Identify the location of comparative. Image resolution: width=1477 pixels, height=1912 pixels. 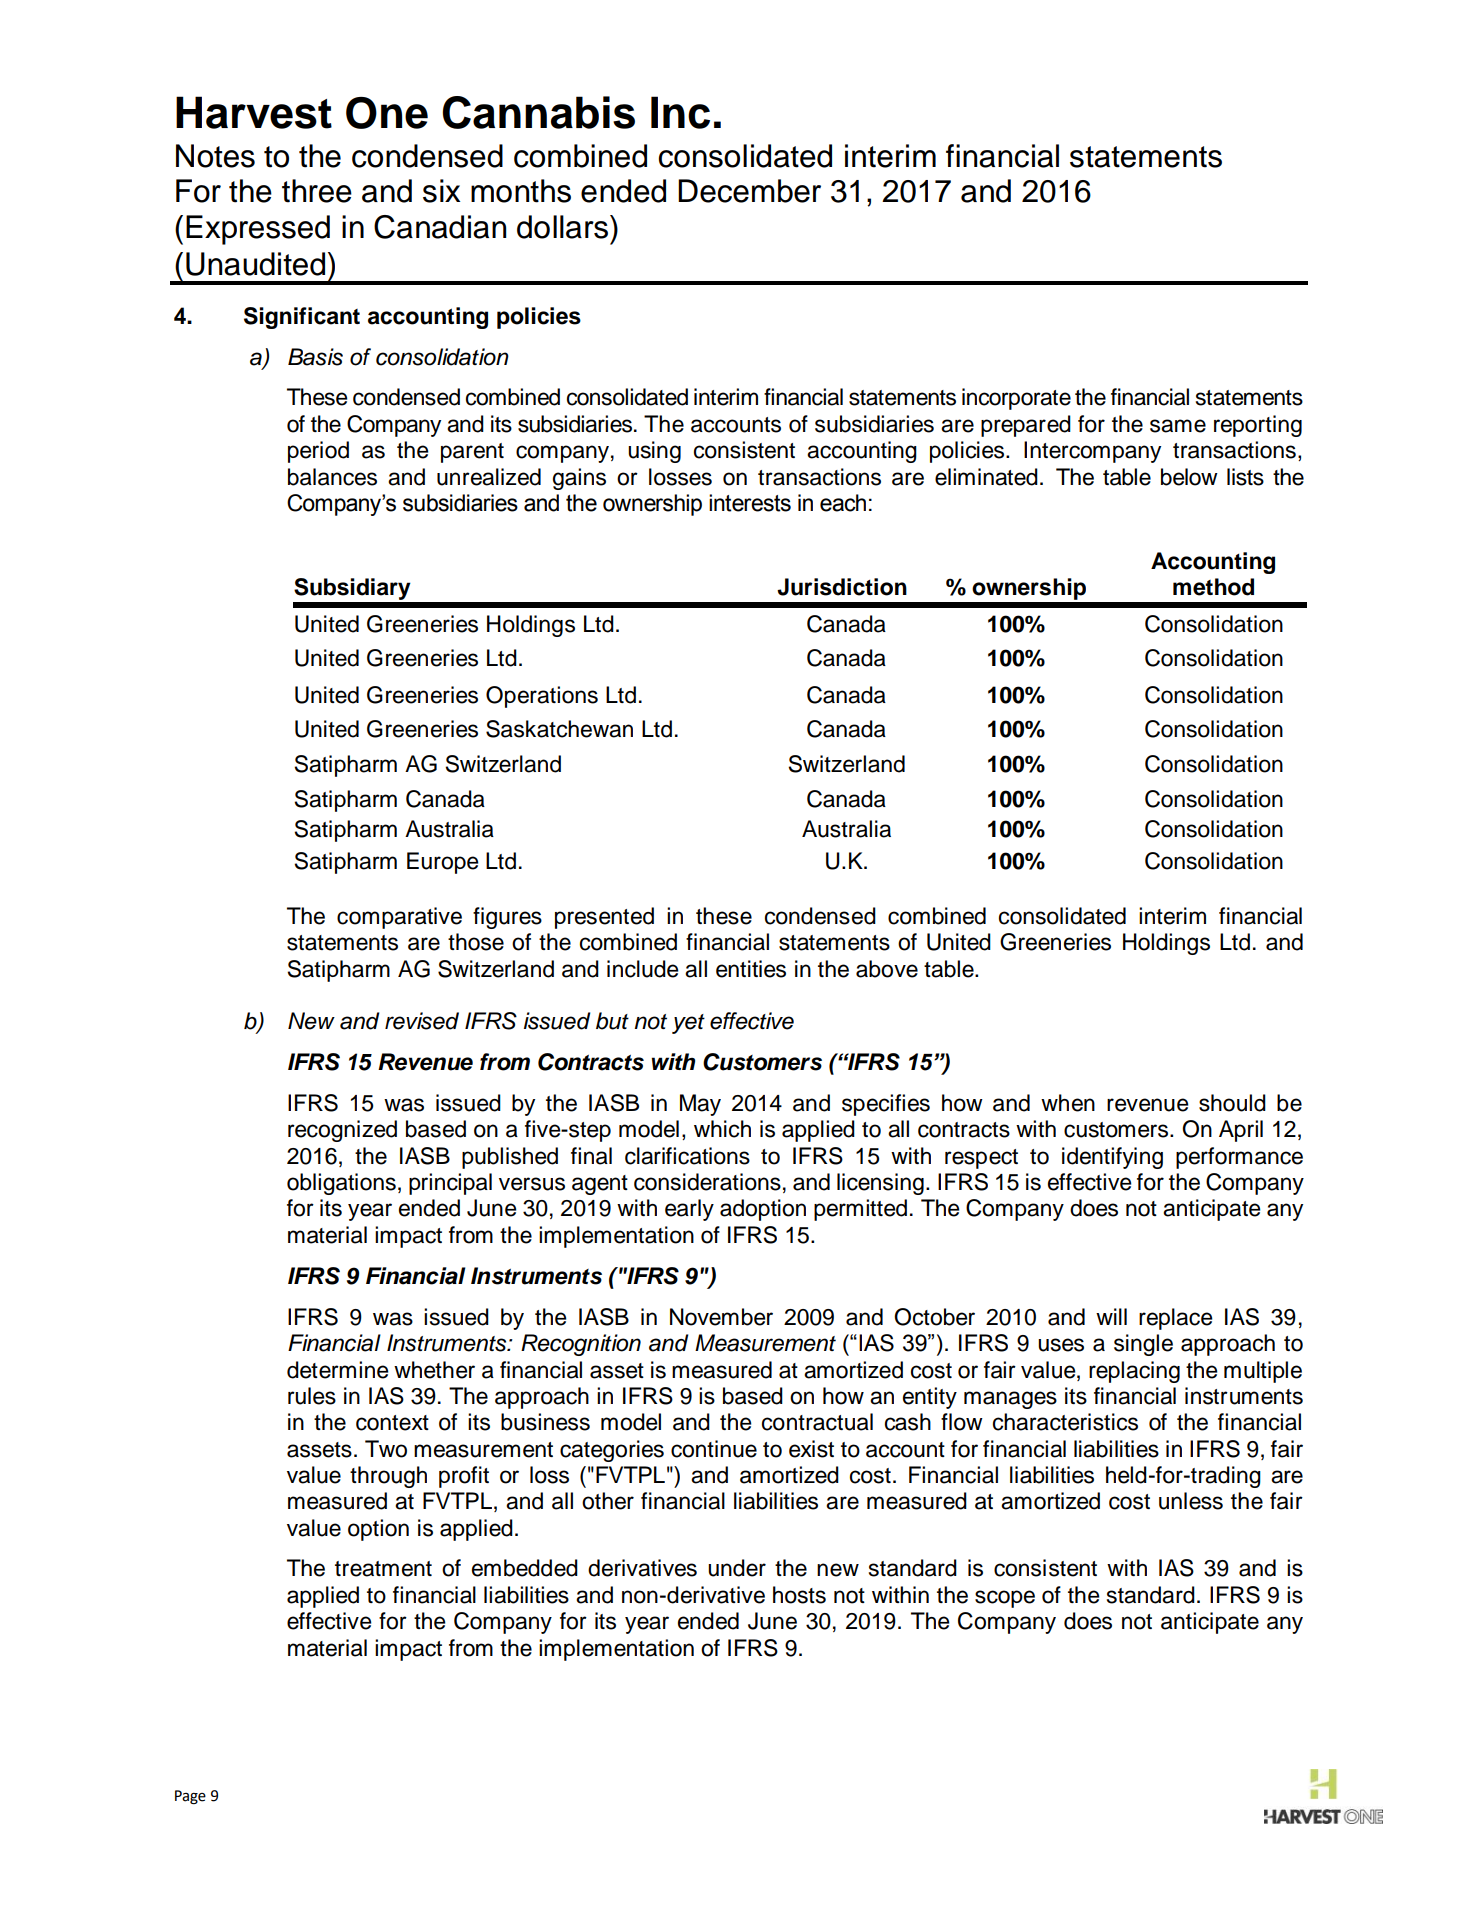
(399, 918).
